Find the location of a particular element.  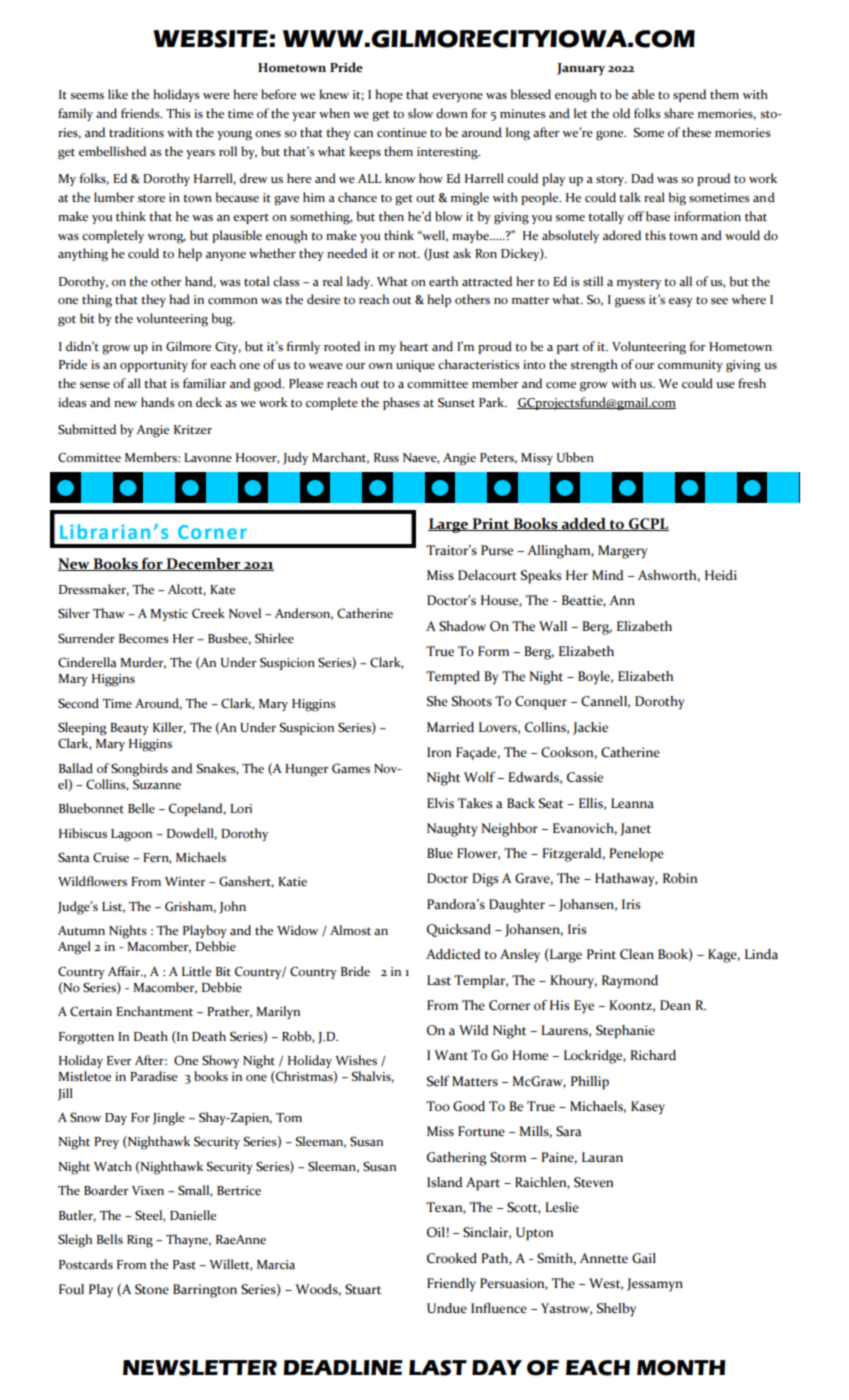

MONTH is located at coordinates (681, 1368).
